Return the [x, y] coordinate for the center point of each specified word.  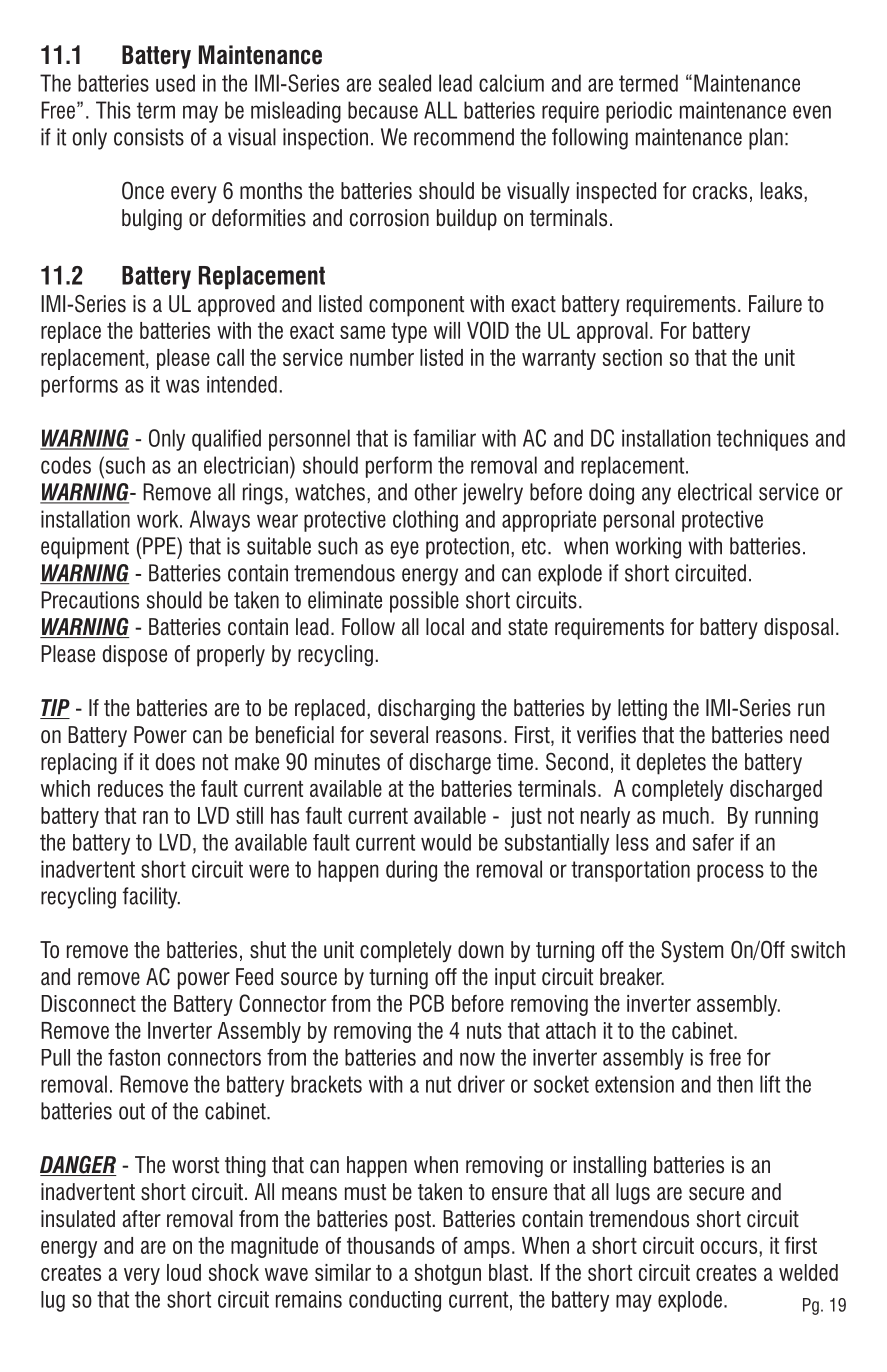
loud [184, 1272]
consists [149, 137]
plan [766, 139]
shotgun [448, 1274]
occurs [730, 1249]
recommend [464, 137]
